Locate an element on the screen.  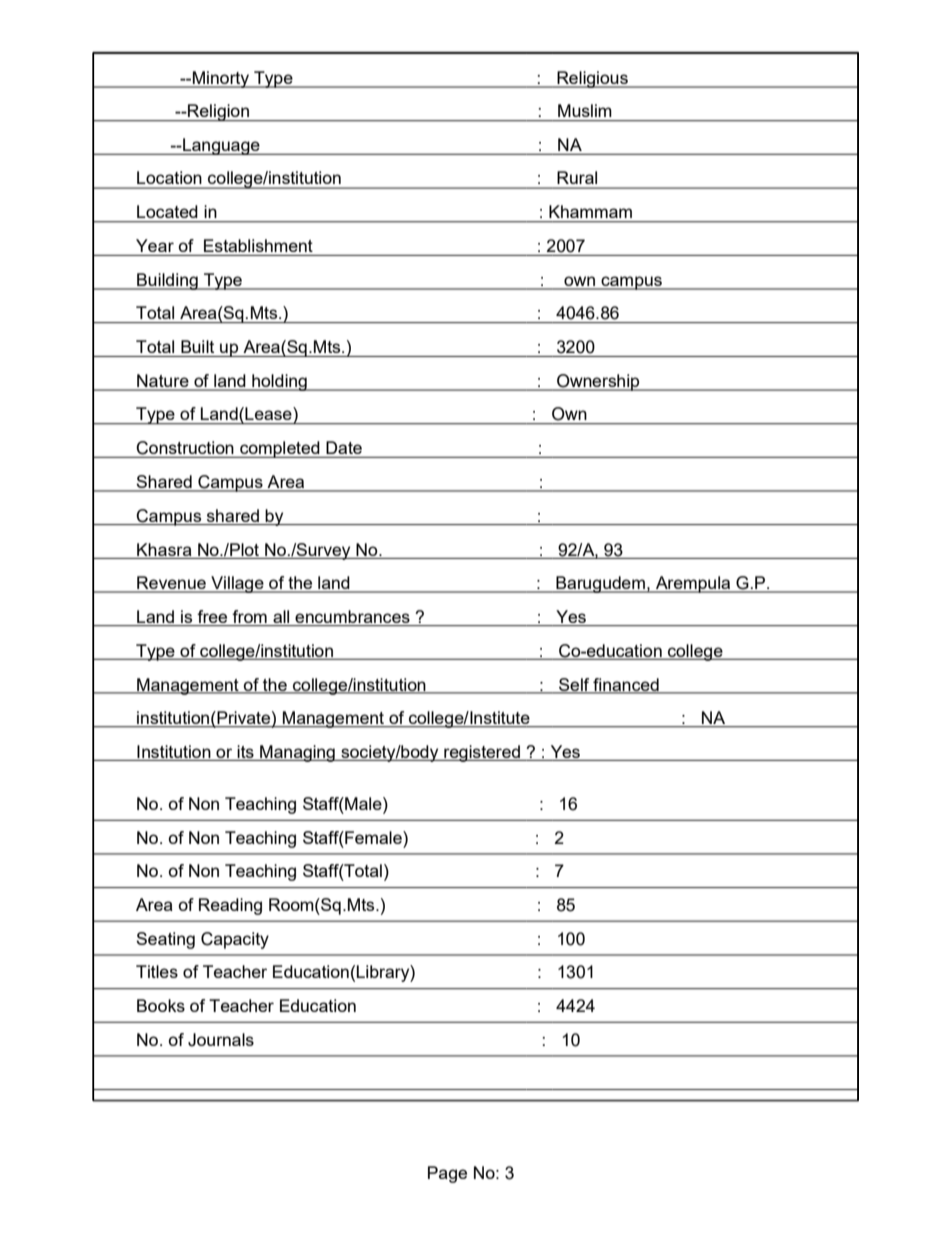
Date is located at coordinates (344, 447).
